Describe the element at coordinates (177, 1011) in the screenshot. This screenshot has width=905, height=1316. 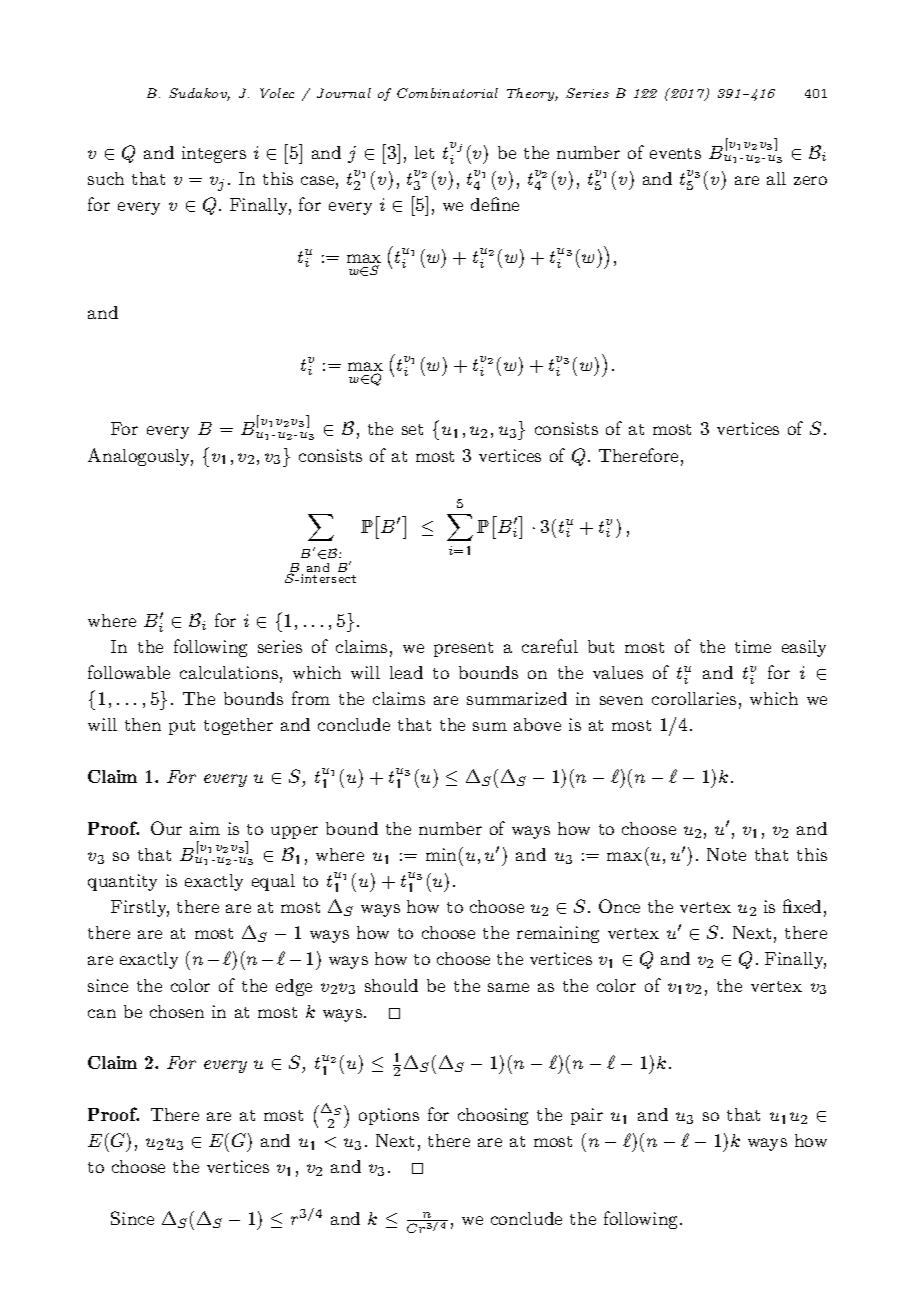
I see `chosen` at that location.
